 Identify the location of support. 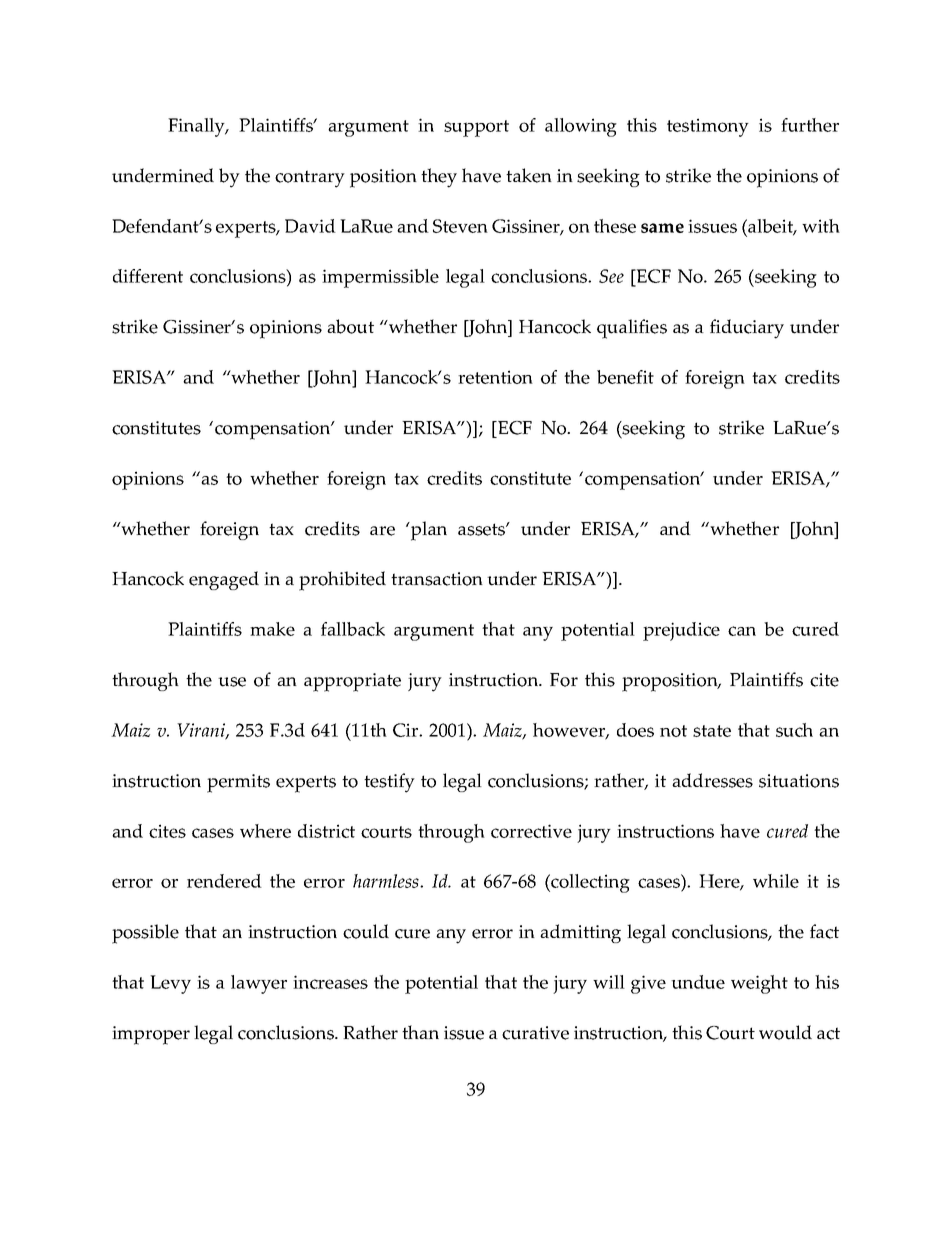
(476, 128).
